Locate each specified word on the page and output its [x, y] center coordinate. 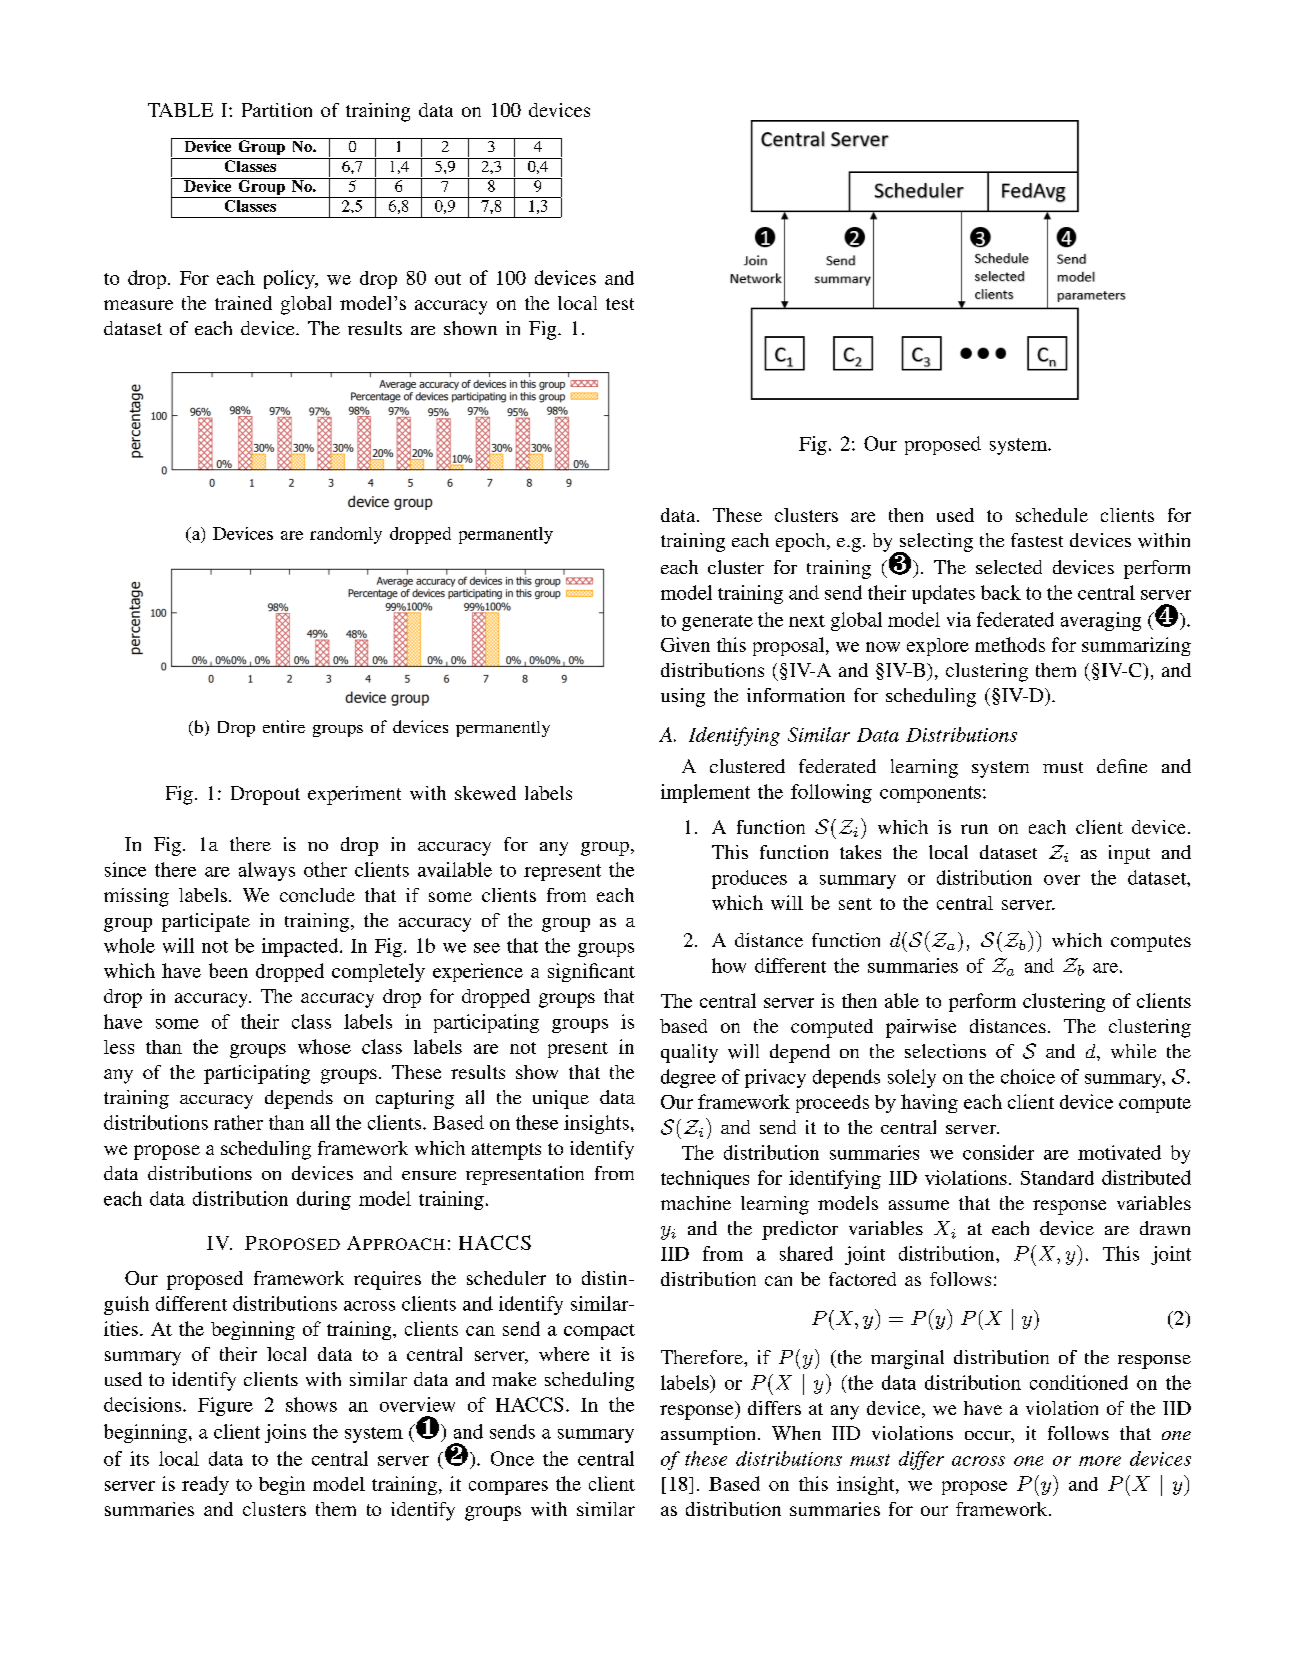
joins [285, 1433]
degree [688, 1078]
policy [290, 279]
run [974, 829]
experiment [354, 795]
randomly [346, 535]
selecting [935, 543]
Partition [277, 110]
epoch [802, 542]
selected [1009, 567]
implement [705, 793]
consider [998, 1152]
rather [238, 1122]
